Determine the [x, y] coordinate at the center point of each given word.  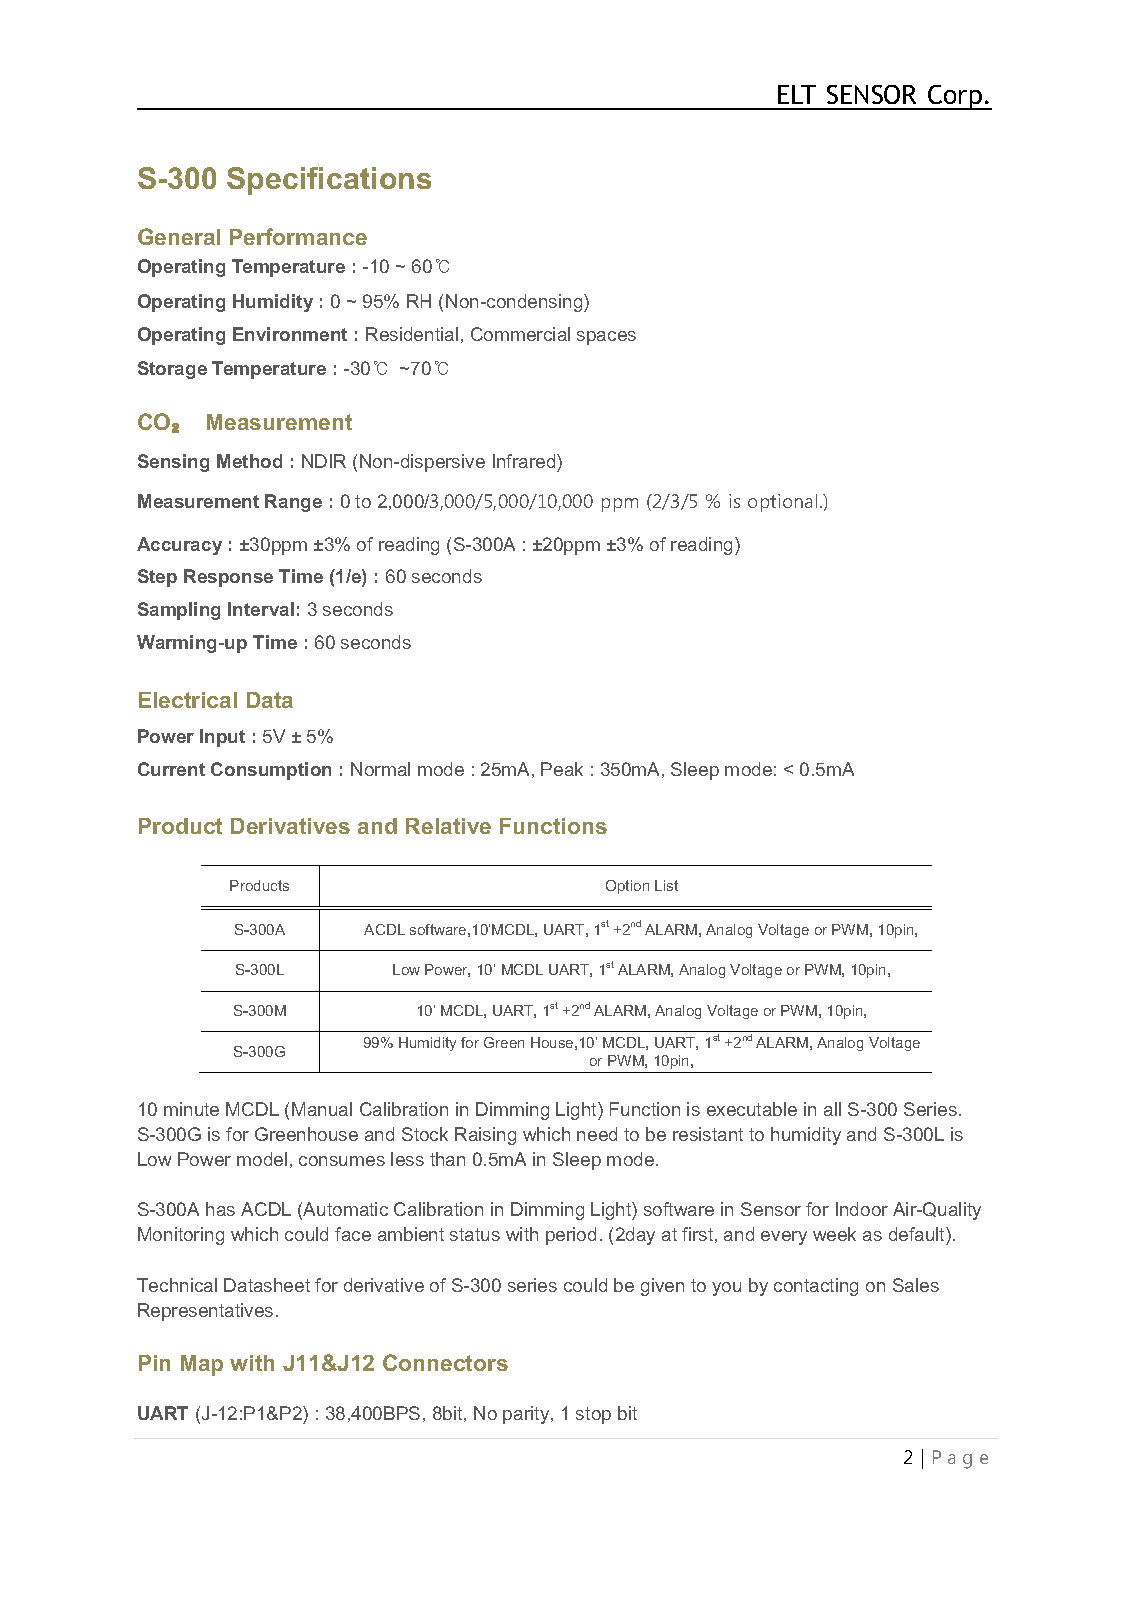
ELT [797, 94]
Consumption [271, 771]
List [666, 885]
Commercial [520, 334]
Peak [562, 769]
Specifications [329, 181]
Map [202, 1365]
